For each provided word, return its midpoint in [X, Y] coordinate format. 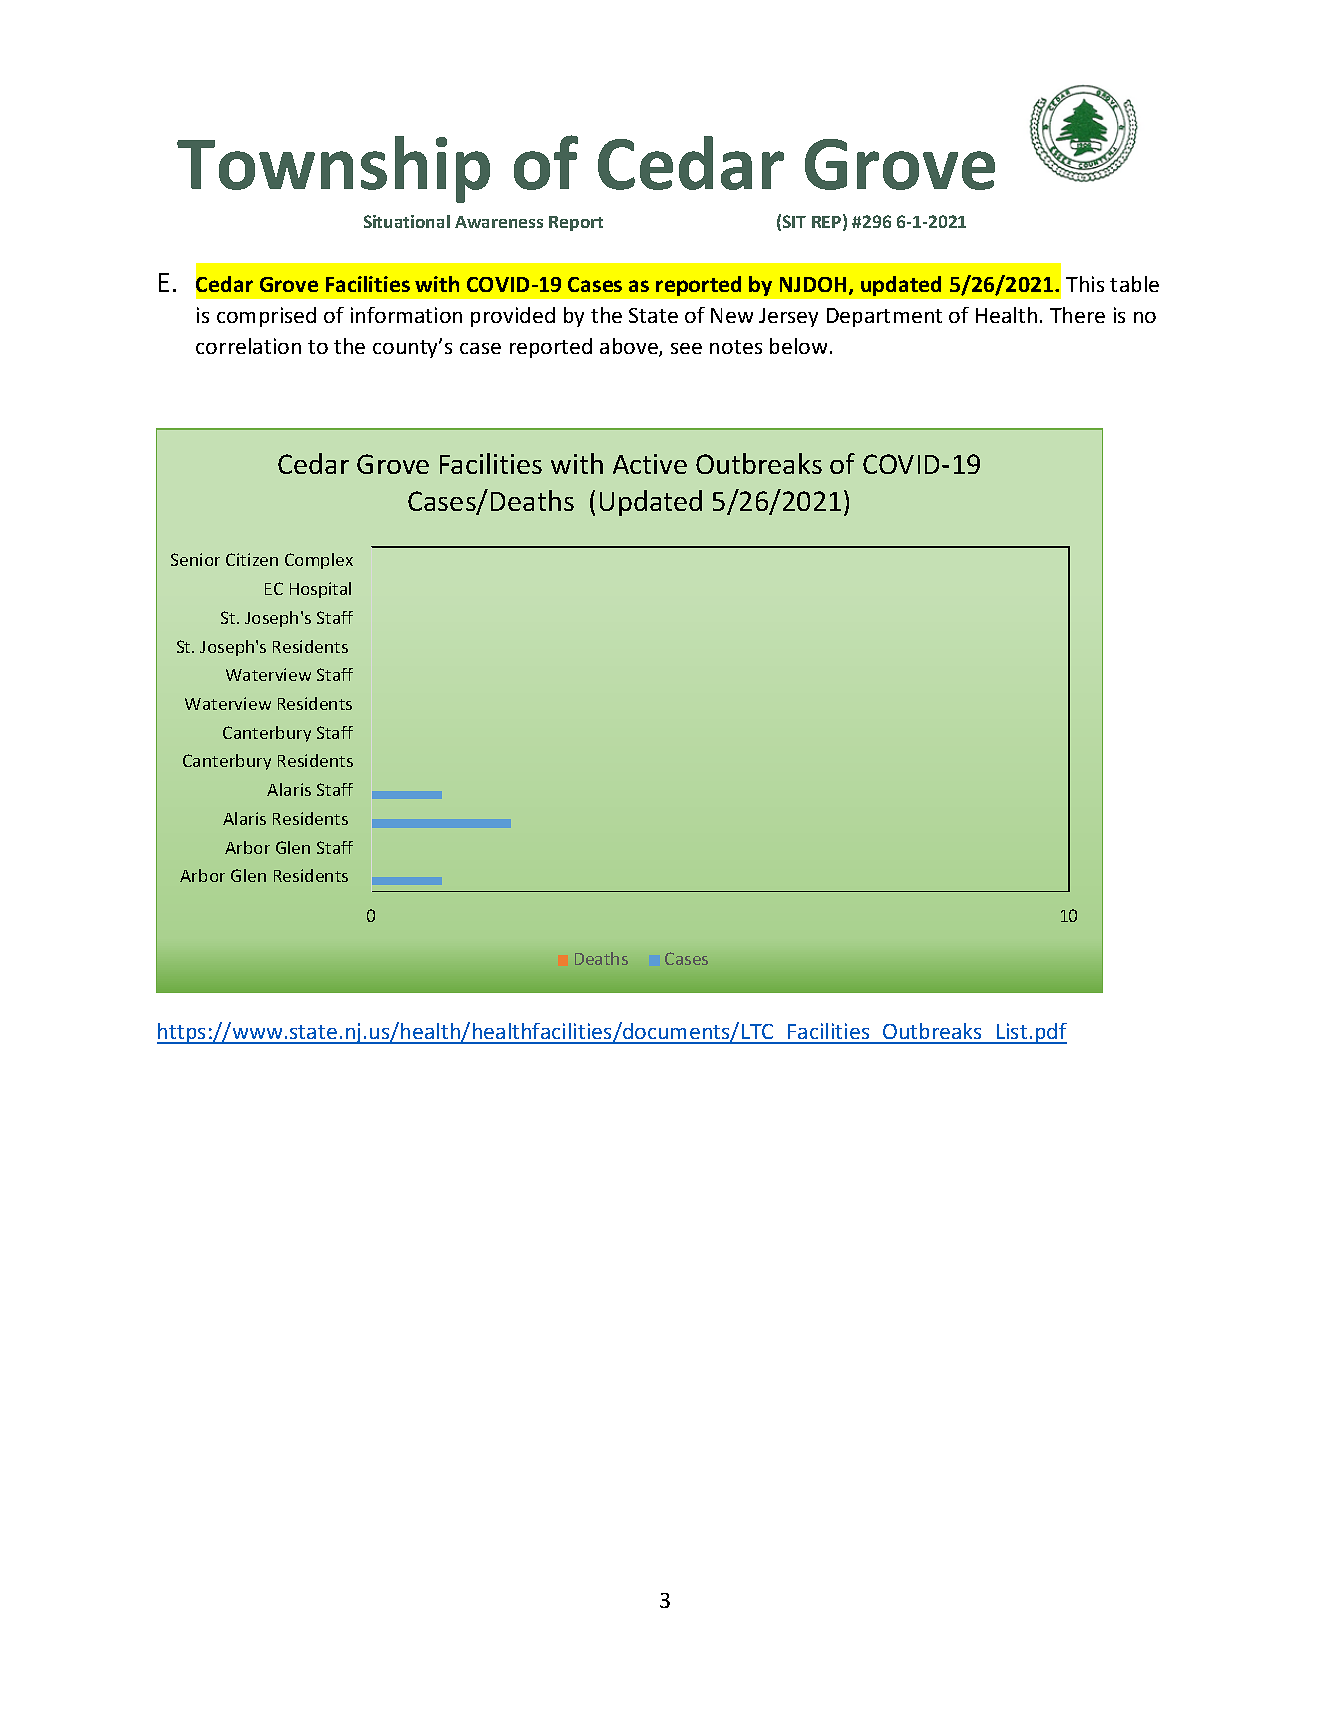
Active [650, 464]
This [1085, 284]
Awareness [499, 222]
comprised [266, 317]
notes [736, 347]
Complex [319, 561]
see [686, 348]
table [1134, 284]
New [732, 315]
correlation [248, 346]
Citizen [252, 559]
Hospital [320, 590]
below [798, 346]
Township [333, 169]
